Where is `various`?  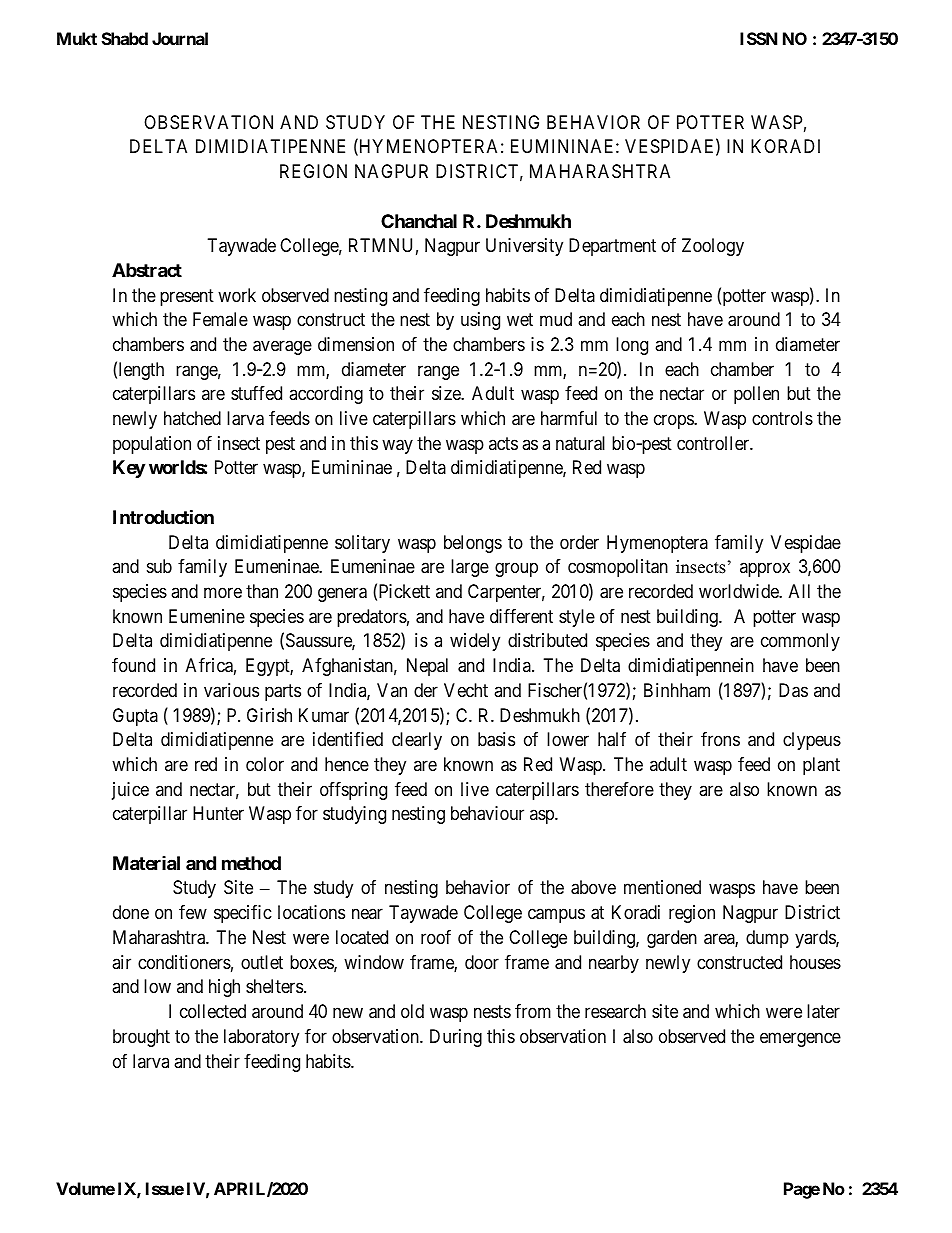
various is located at coordinates (231, 690).
